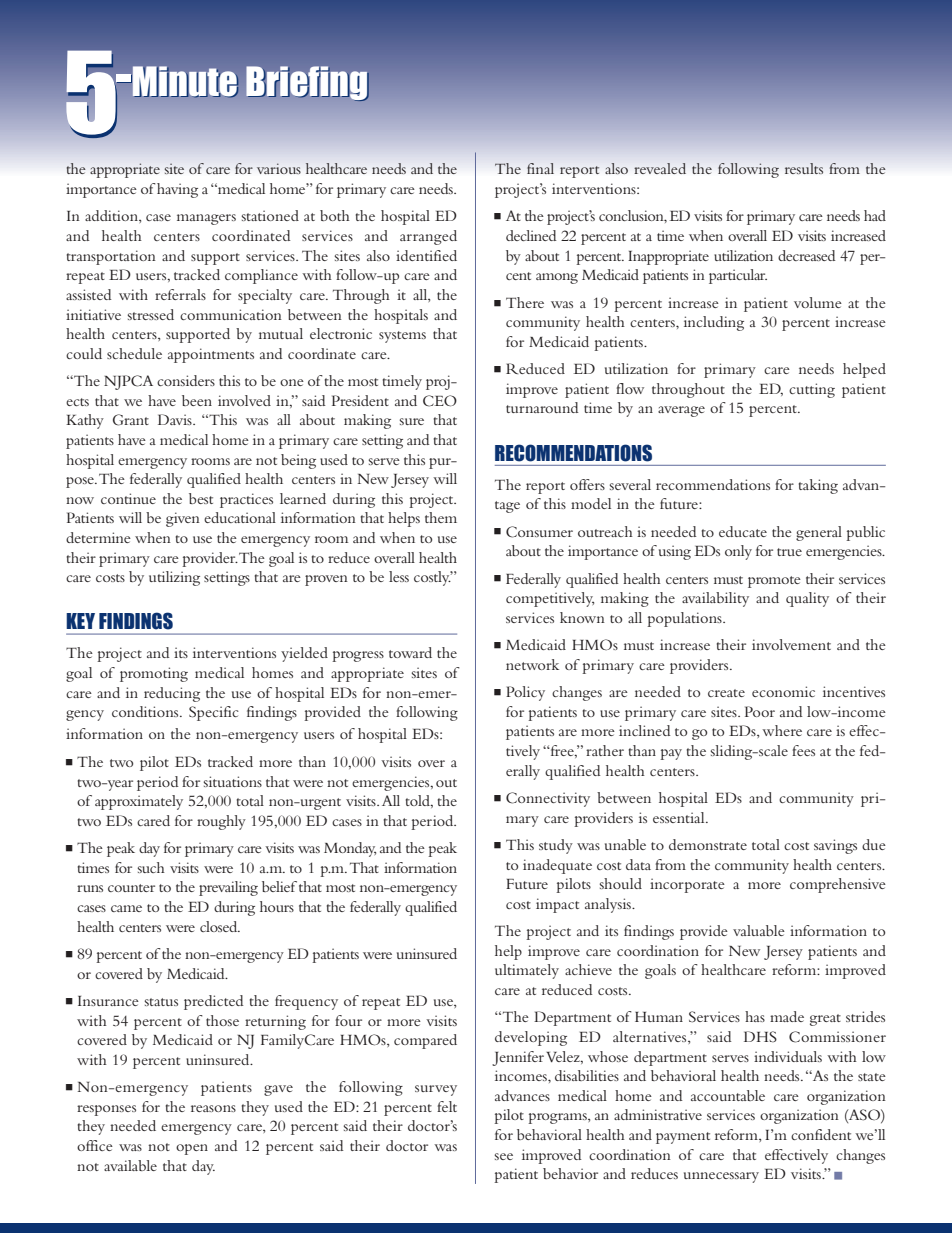 This screenshot has width=952, height=1233. I want to click on final, so click(540, 168).
